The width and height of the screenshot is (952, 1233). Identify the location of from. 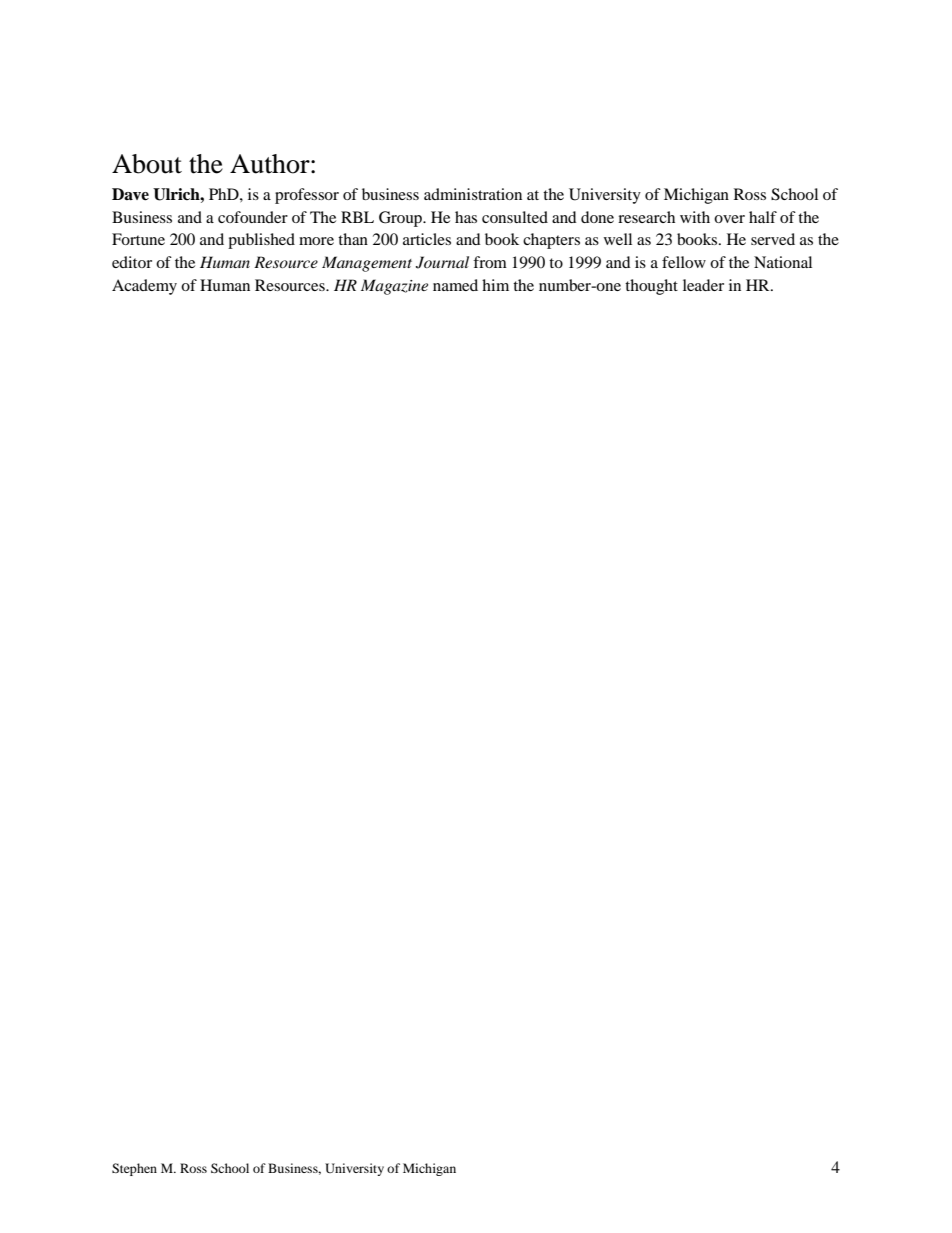
(490, 262).
